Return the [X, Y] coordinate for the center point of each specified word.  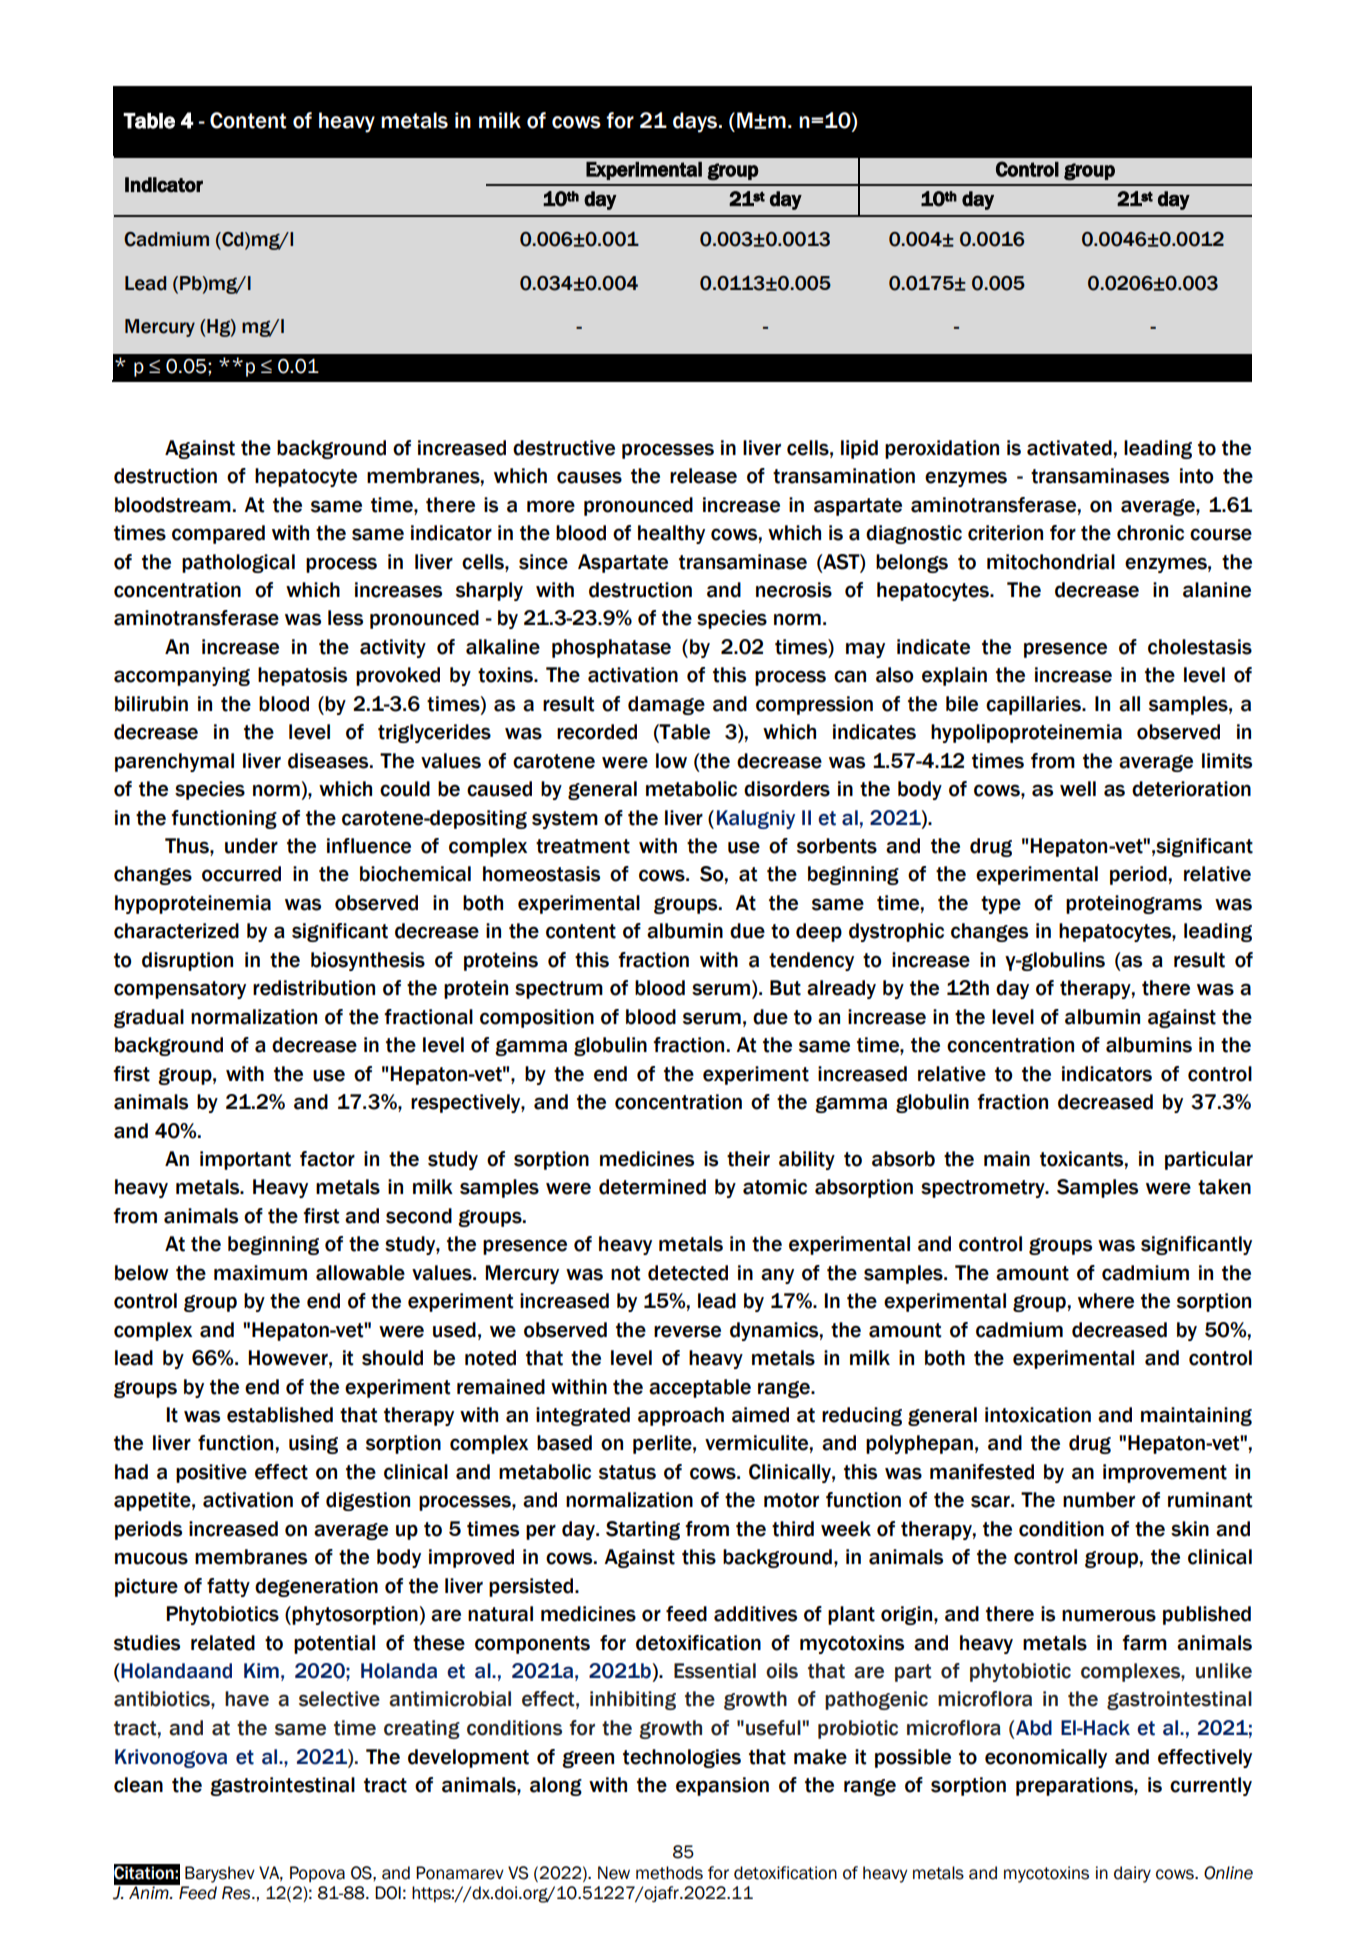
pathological [238, 563]
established [280, 1415]
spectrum [559, 990]
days [696, 122]
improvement [1165, 1473]
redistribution [314, 988]
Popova [317, 1874]
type [1001, 905]
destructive [564, 448]
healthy [671, 534]
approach [681, 1416]
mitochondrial [1051, 562]
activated [1069, 448]
